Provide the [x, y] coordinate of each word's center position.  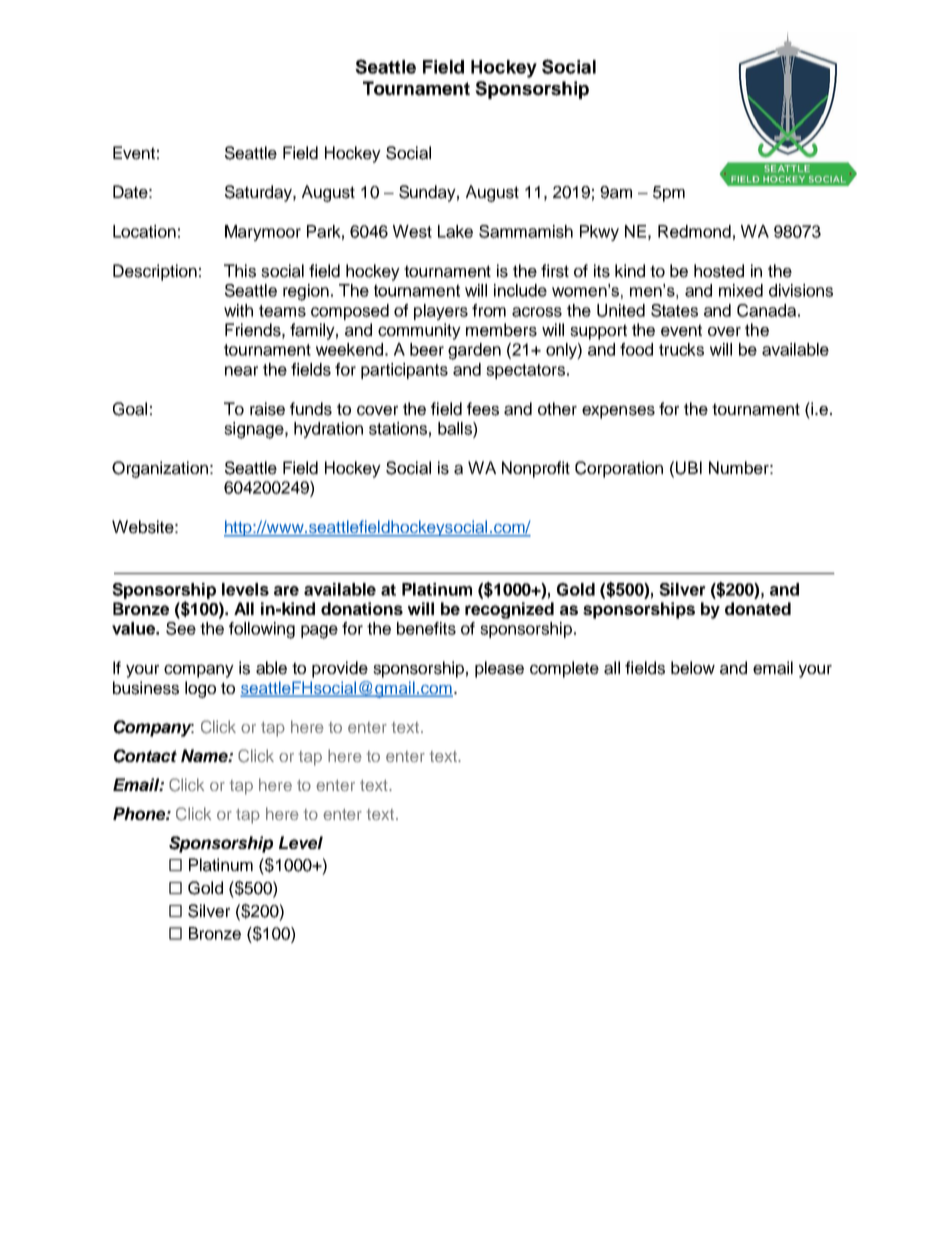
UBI [689, 468]
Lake [455, 231]
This [240, 271]
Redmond [694, 231]
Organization [160, 469]
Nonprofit [536, 469]
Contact [145, 756]
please [499, 669]
